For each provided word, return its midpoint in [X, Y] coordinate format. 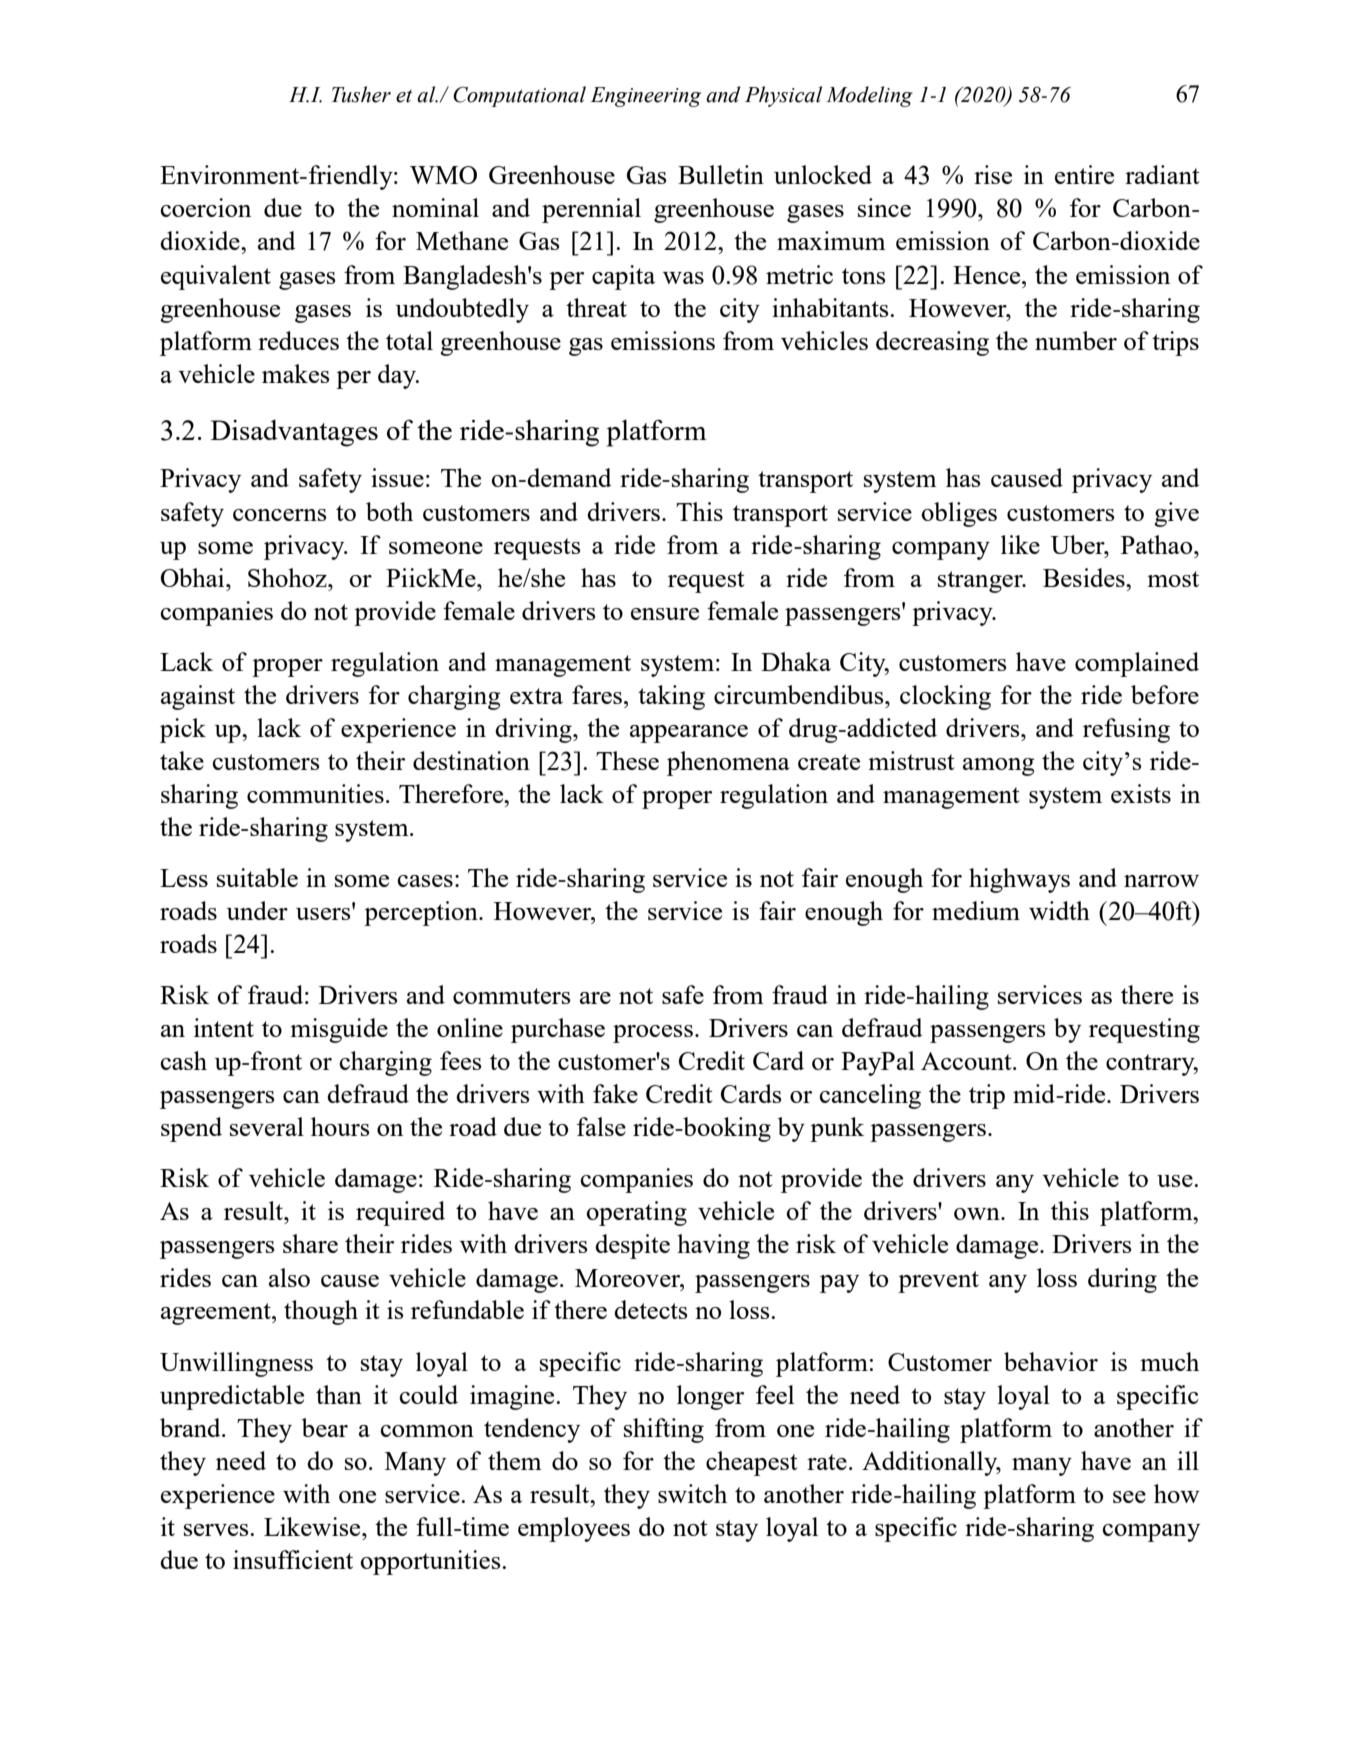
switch [692, 1493]
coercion [205, 207]
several [267, 1126]
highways [1019, 880]
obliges [959, 514]
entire [1084, 174]
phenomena [728, 763]
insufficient [293, 1559]
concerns [280, 515]
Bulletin [721, 174]
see [1129, 1497]
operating [636, 1213]
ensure [665, 614]
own [978, 1214]
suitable [257, 877]
